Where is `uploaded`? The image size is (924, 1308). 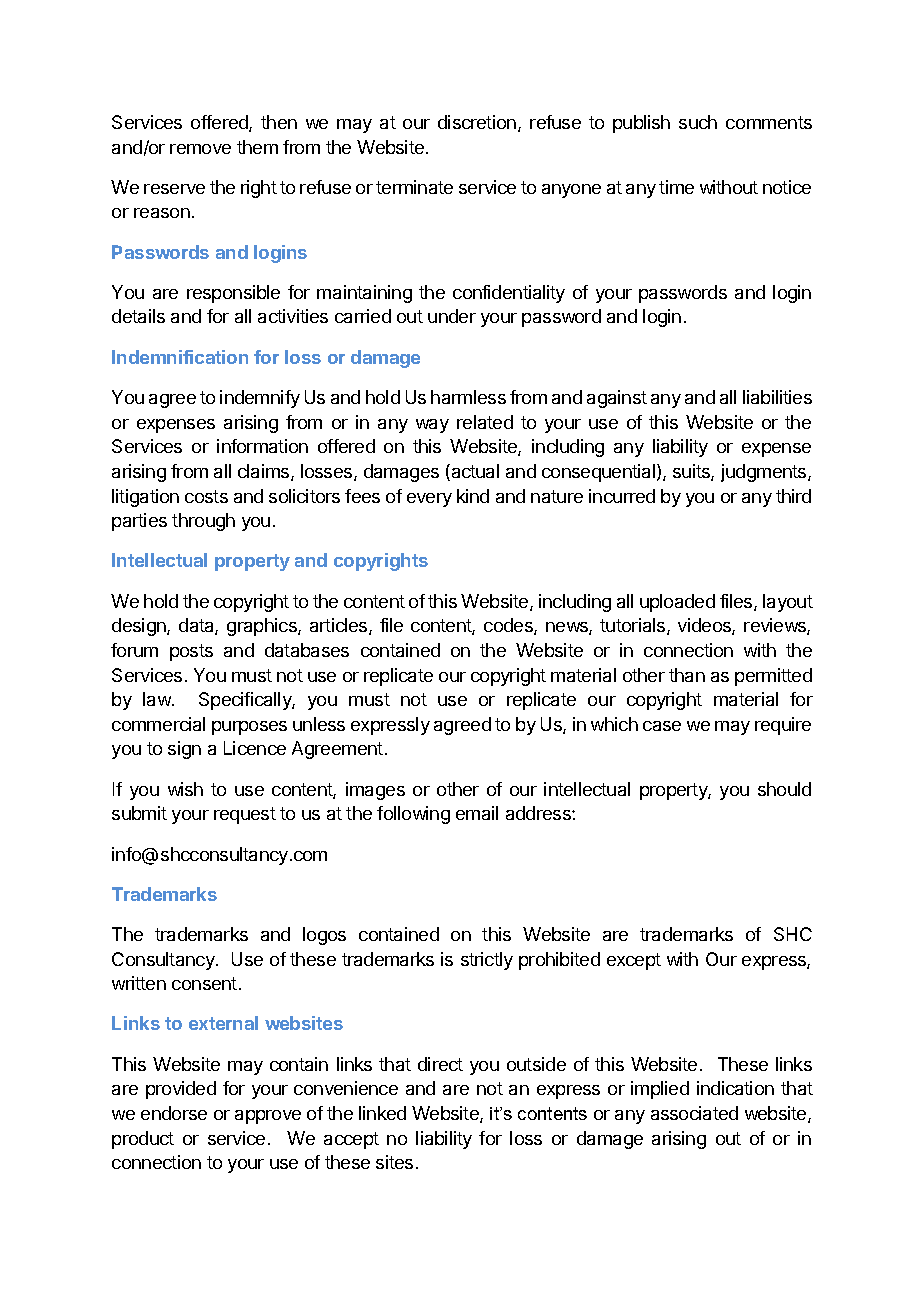
uploaded is located at coordinates (677, 603).
